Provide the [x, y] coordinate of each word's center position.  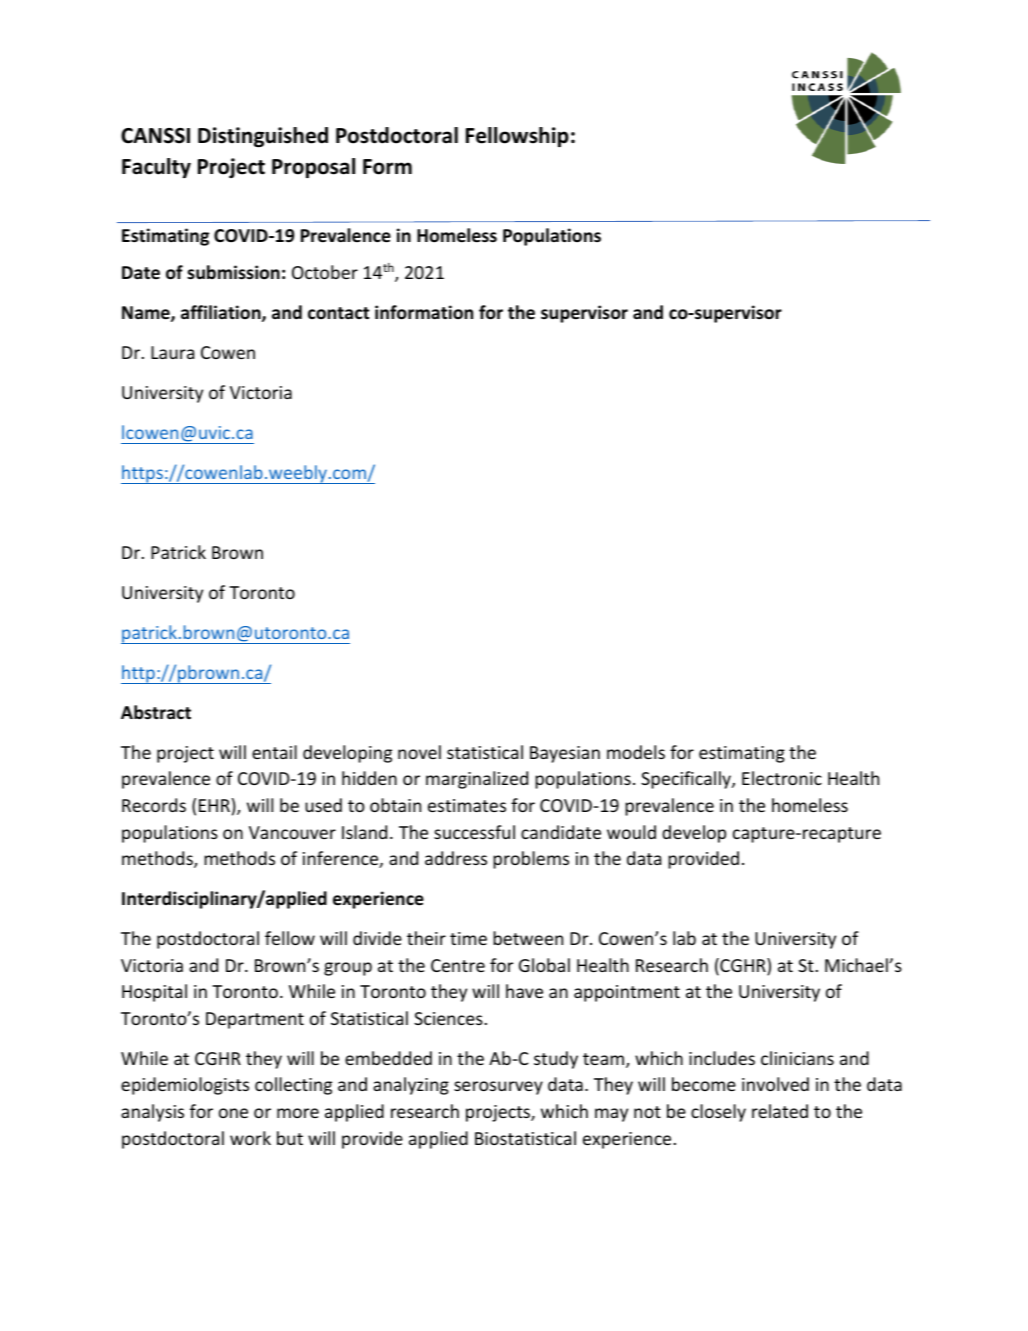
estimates [467, 805]
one [233, 1113]
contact [338, 313]
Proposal [313, 168]
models [636, 752]
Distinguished [263, 137]
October [325, 272]
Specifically [687, 780]
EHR [214, 805]
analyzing [411, 1086]
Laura [172, 352]
